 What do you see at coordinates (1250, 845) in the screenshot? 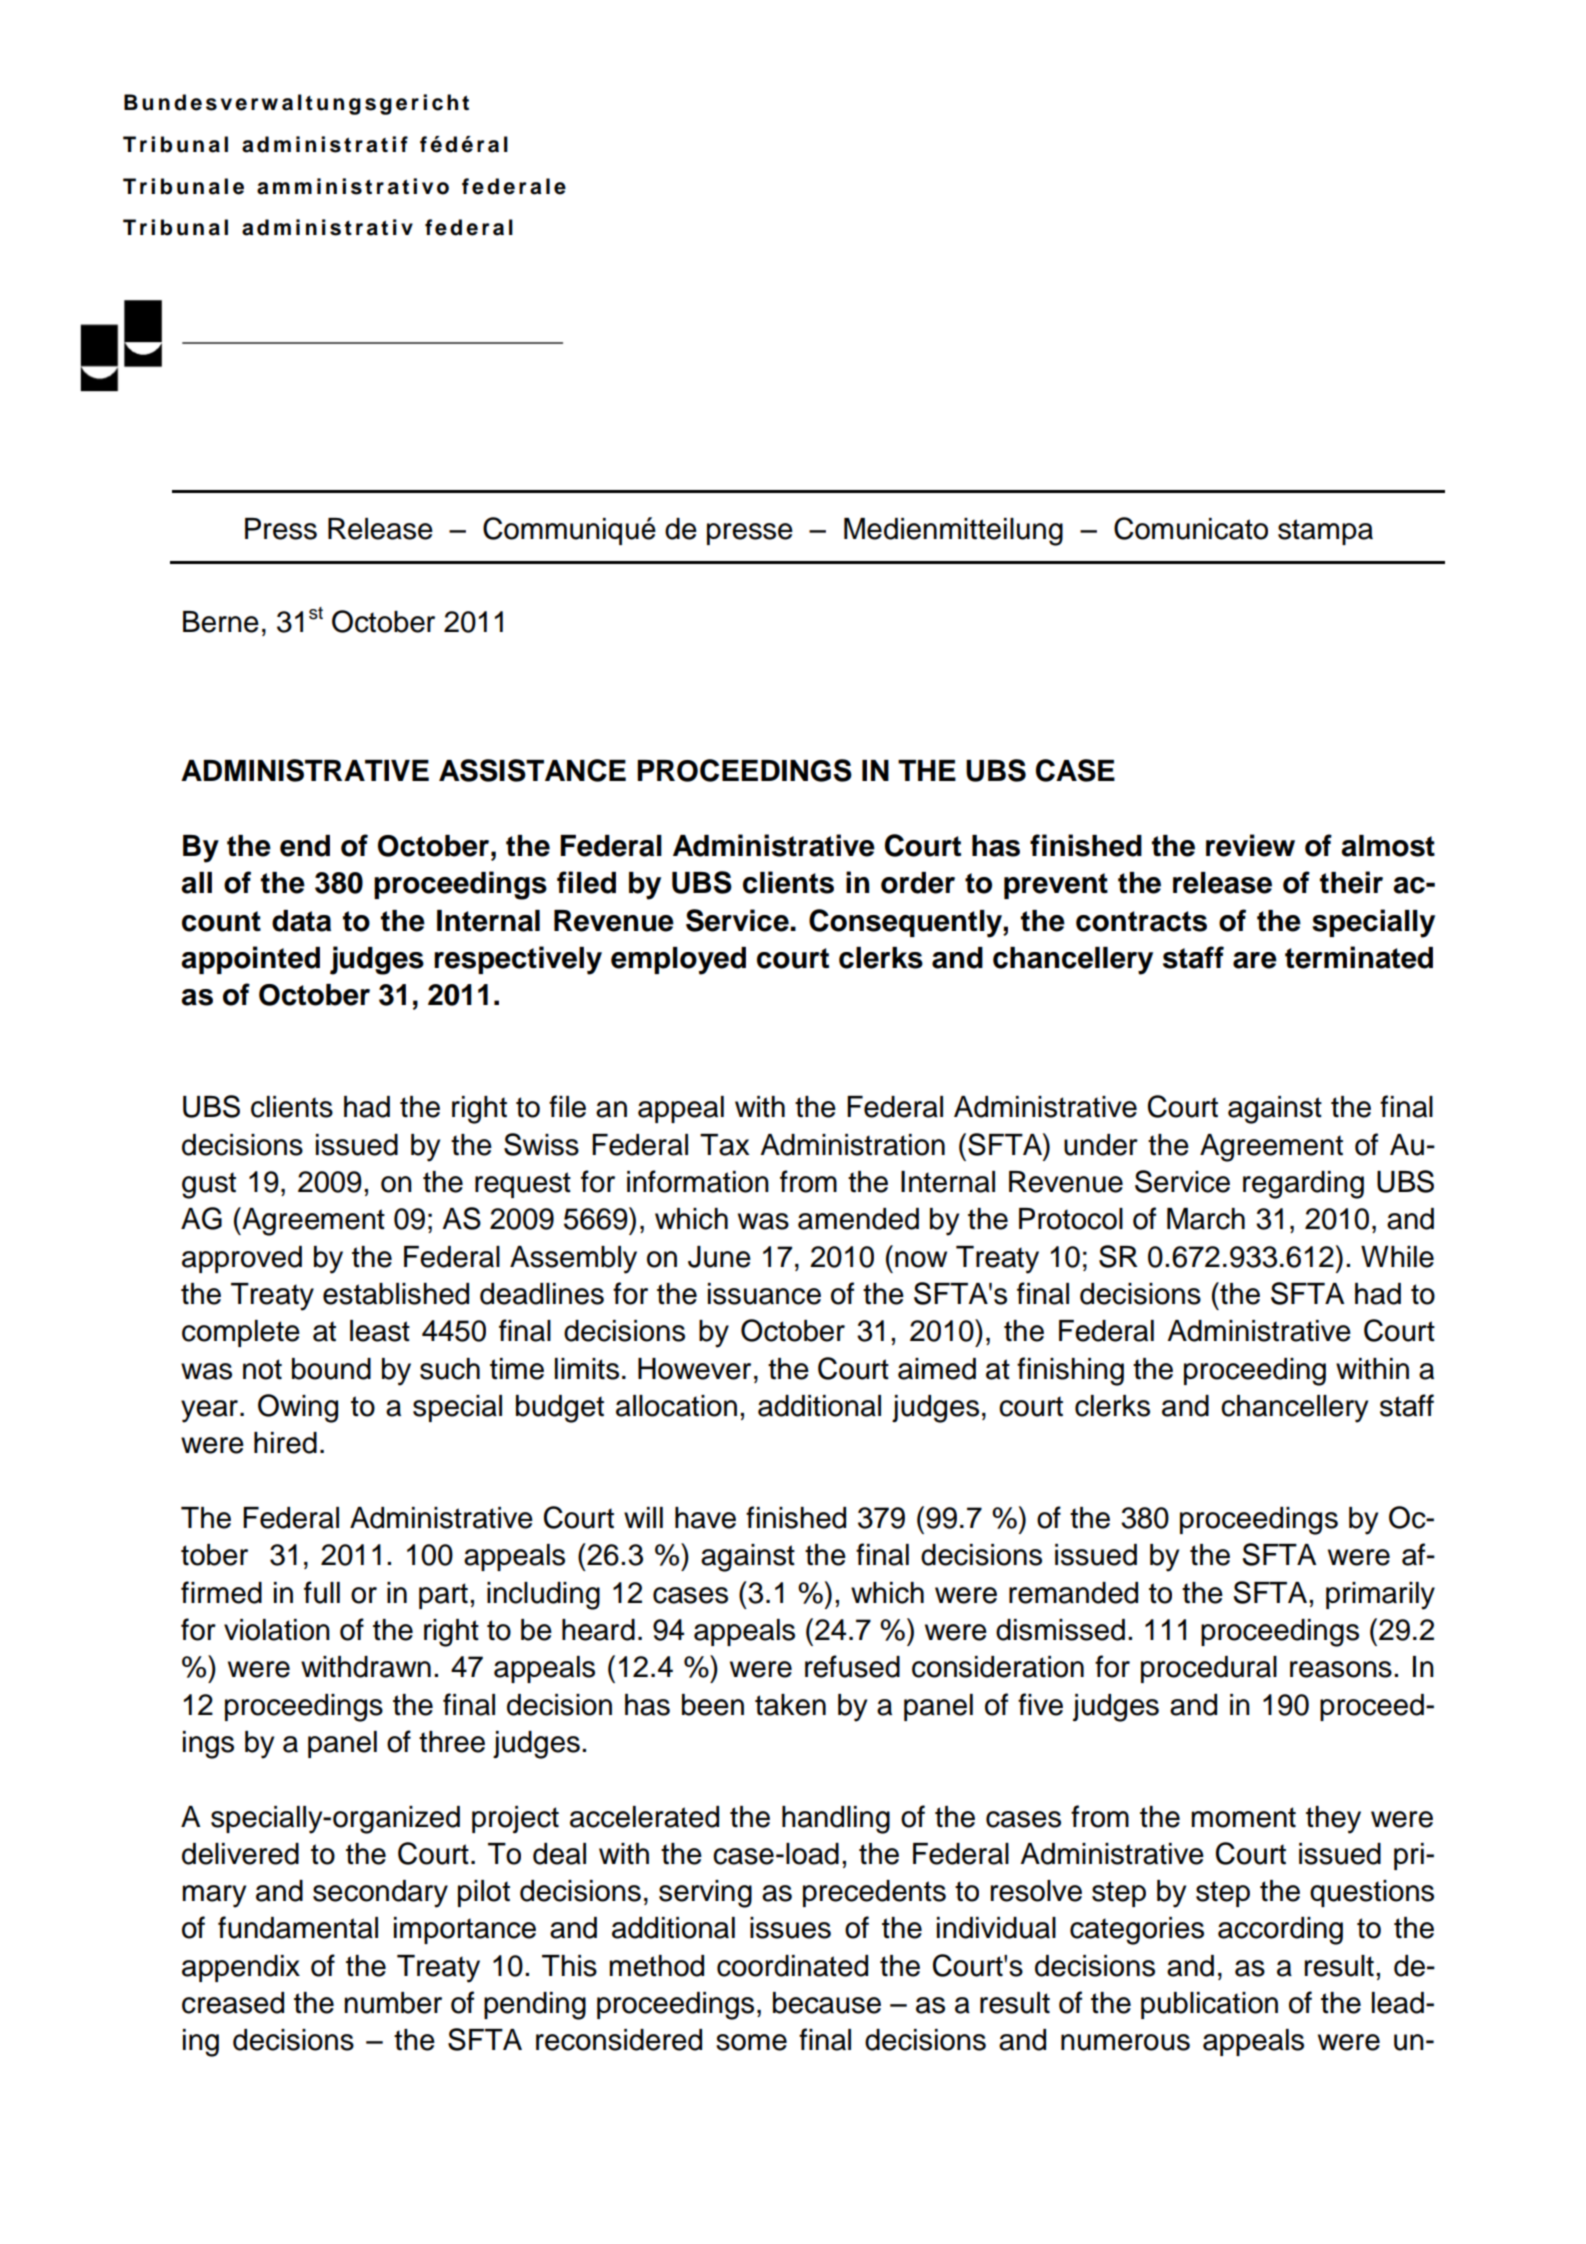
I see `review` at bounding box center [1250, 845].
